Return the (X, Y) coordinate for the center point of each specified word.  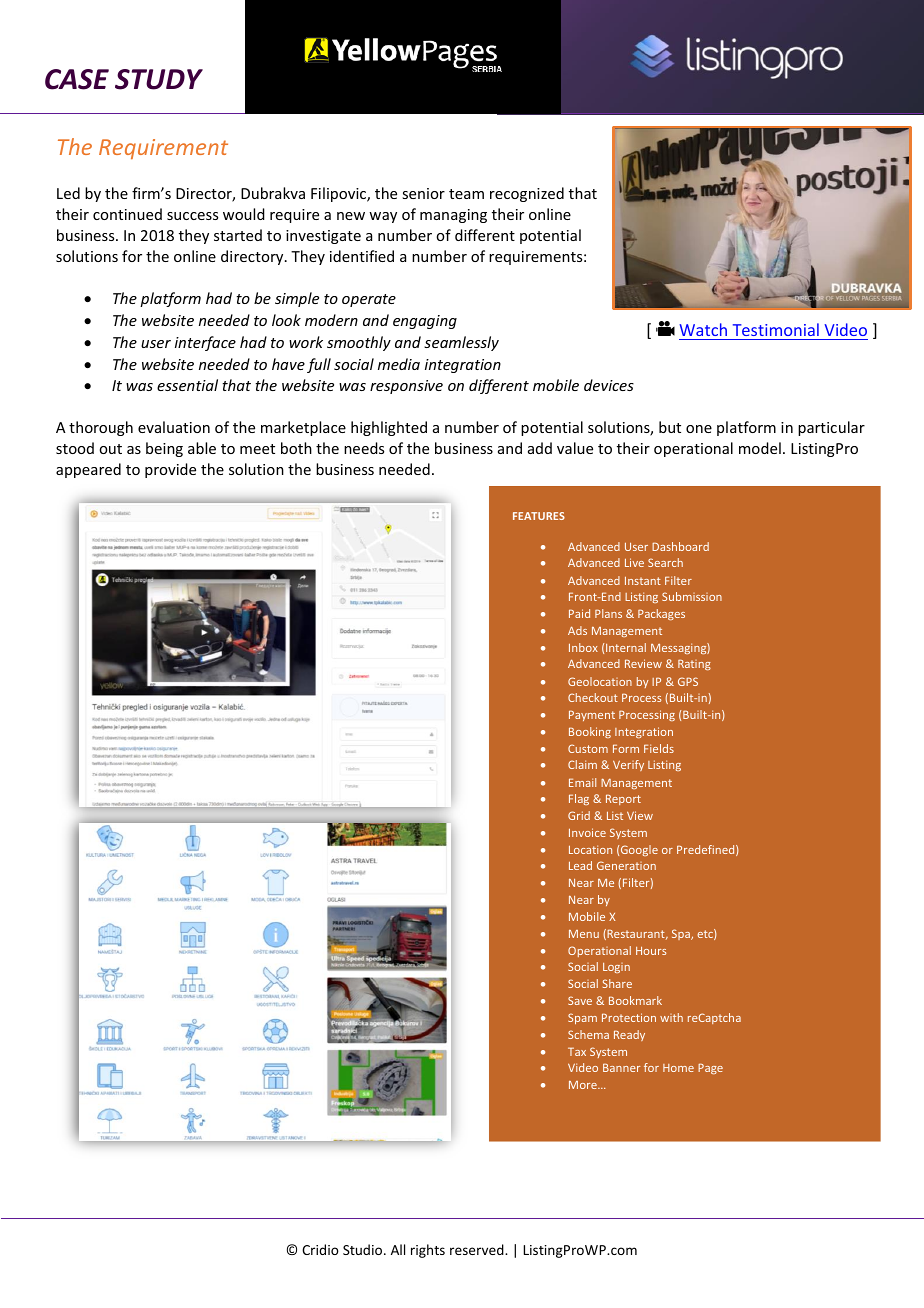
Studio (364, 1249)
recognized (527, 194)
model (760, 448)
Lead (580, 865)
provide (170, 470)
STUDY (159, 79)
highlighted (389, 428)
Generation (626, 865)
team (466, 194)
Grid (579, 815)
